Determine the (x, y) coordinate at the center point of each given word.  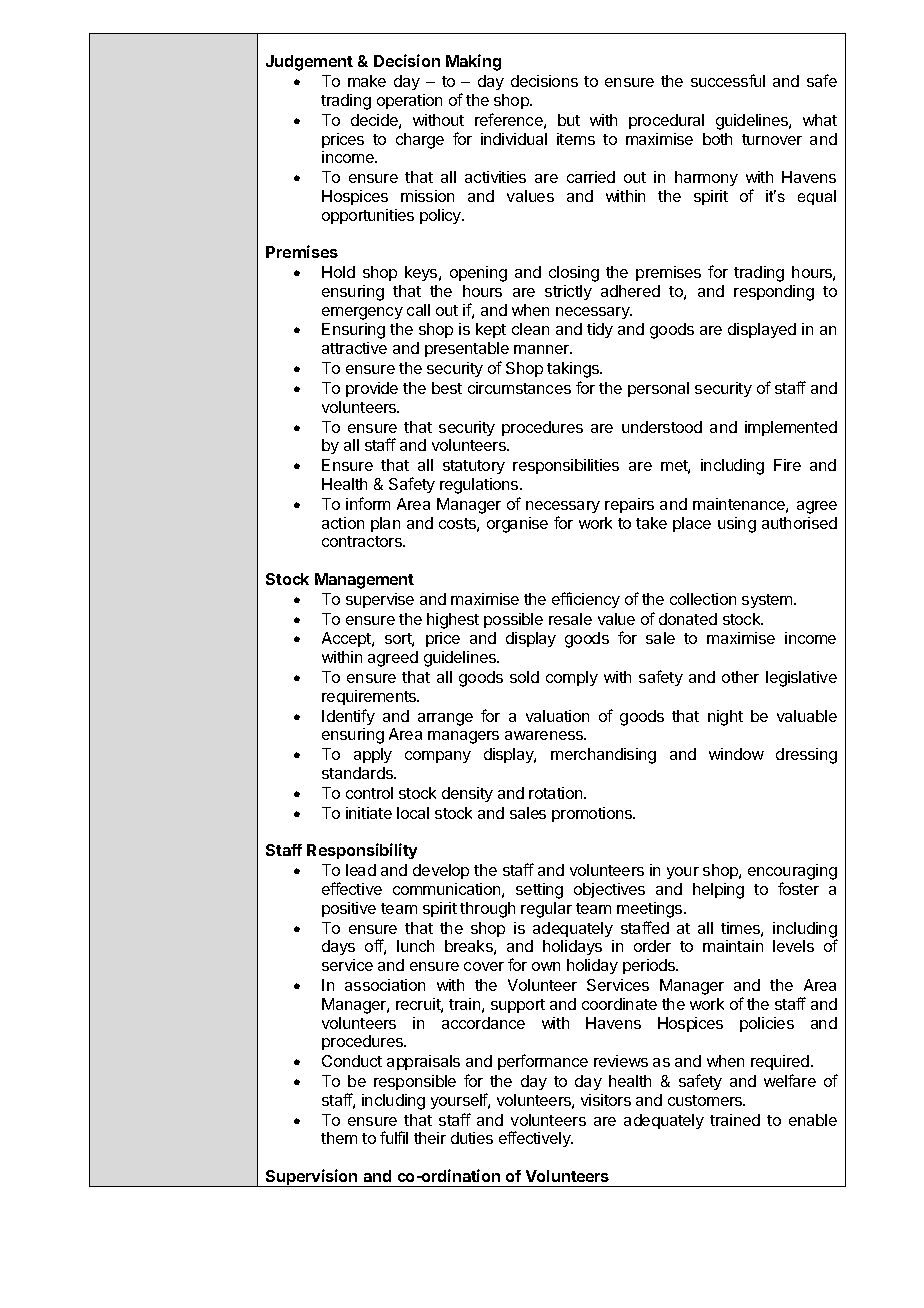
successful (728, 80)
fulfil (394, 1137)
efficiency (586, 600)
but (569, 120)
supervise (380, 600)
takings (574, 370)
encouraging (792, 873)
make (367, 81)
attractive (354, 348)
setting (539, 891)
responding (774, 293)
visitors (606, 1100)
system (768, 601)
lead (361, 870)
